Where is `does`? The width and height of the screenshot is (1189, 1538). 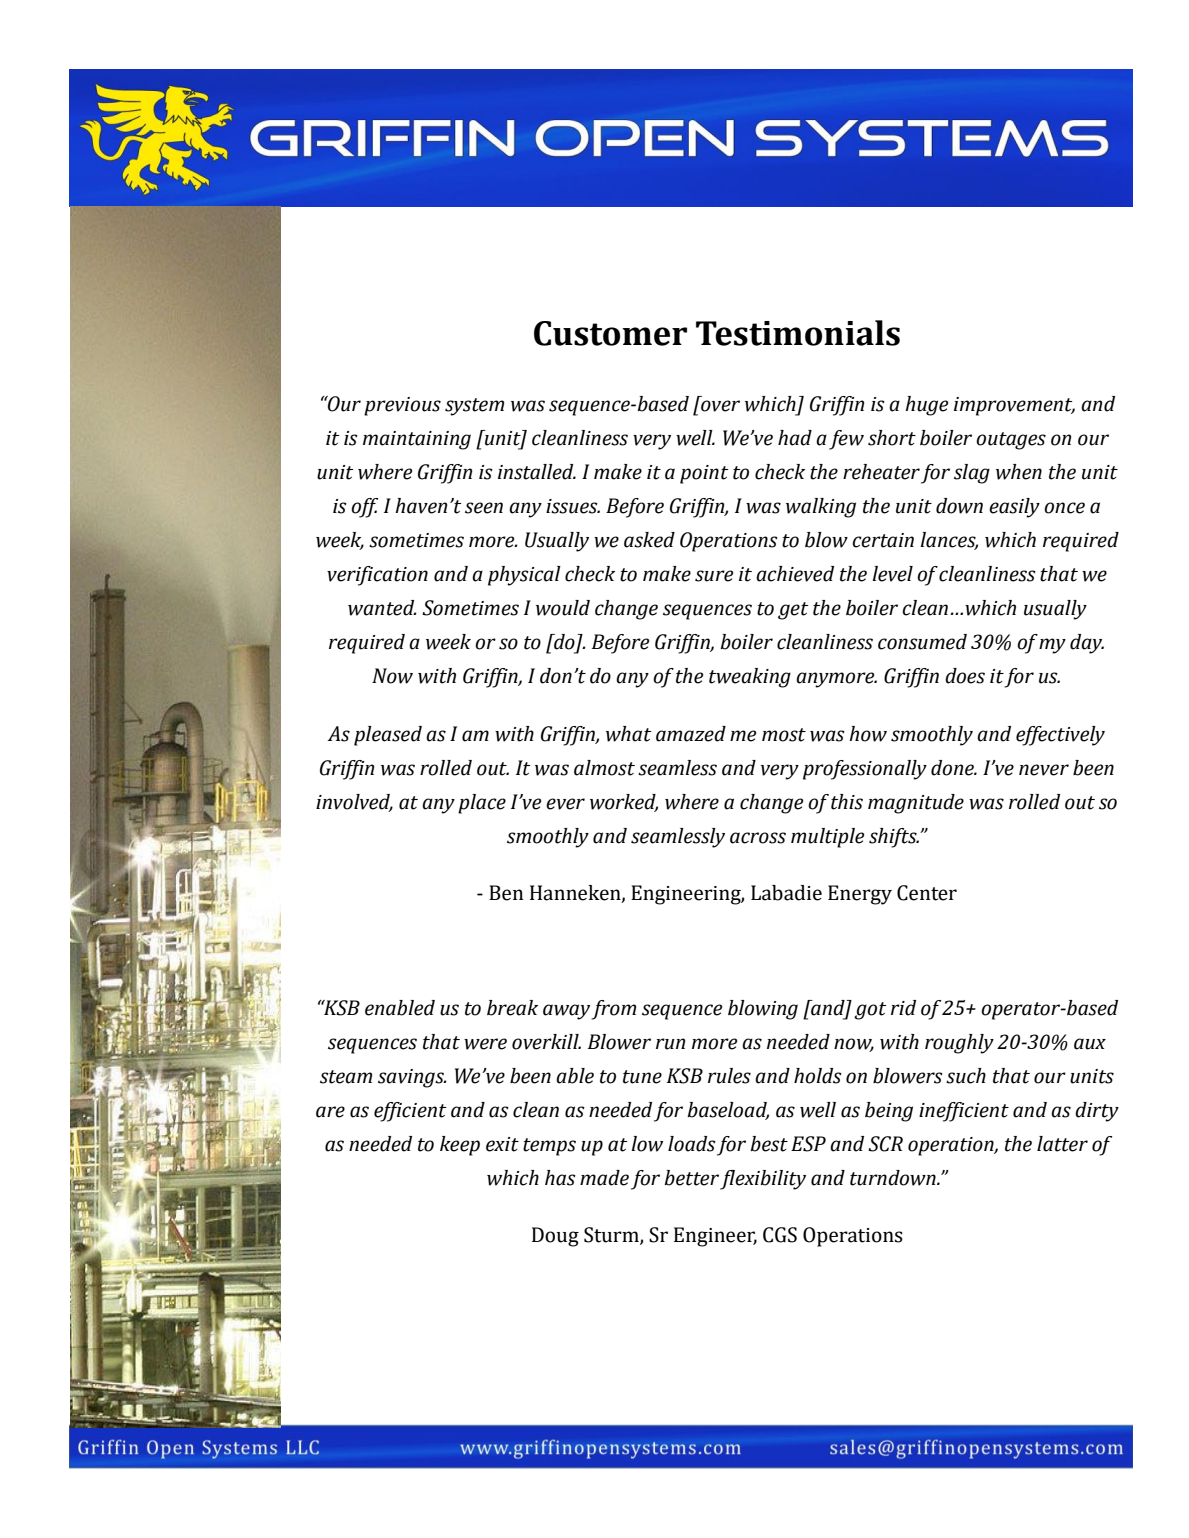 does is located at coordinates (965, 676).
